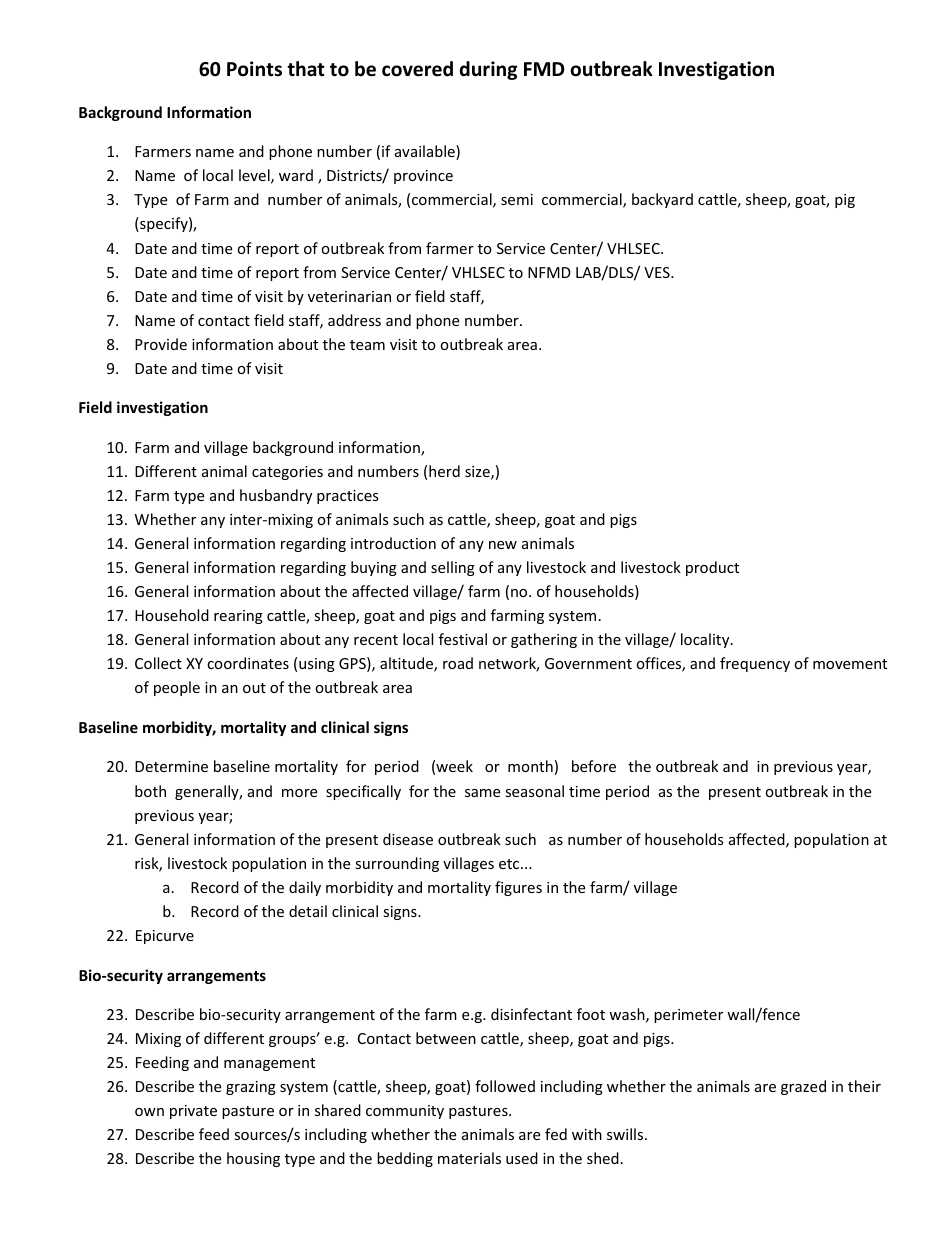 This screenshot has width=952, height=1233. I want to click on grazed, so click(803, 1087).
